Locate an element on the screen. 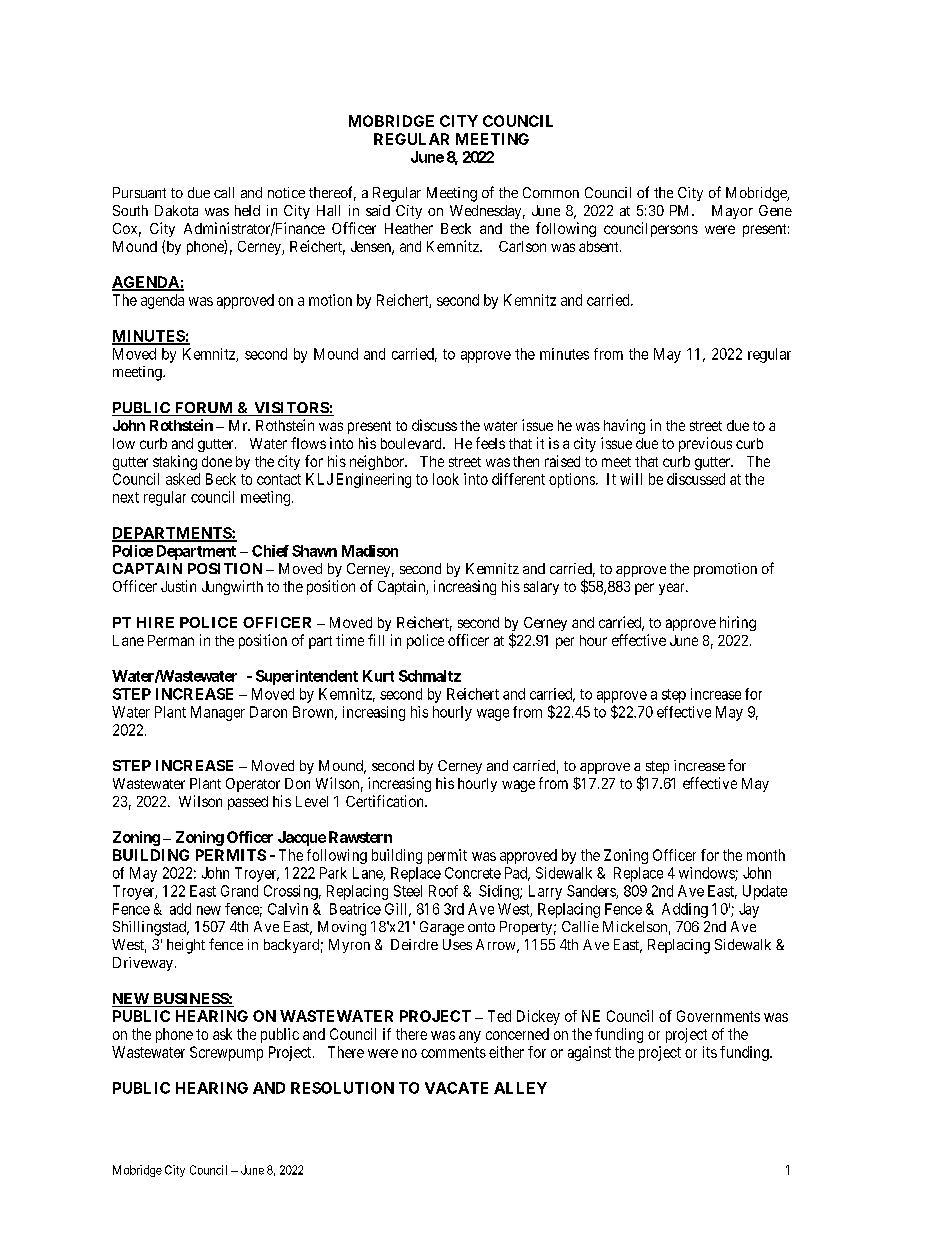 The width and height of the screenshot is (952, 1233). hiring is located at coordinates (738, 623).
